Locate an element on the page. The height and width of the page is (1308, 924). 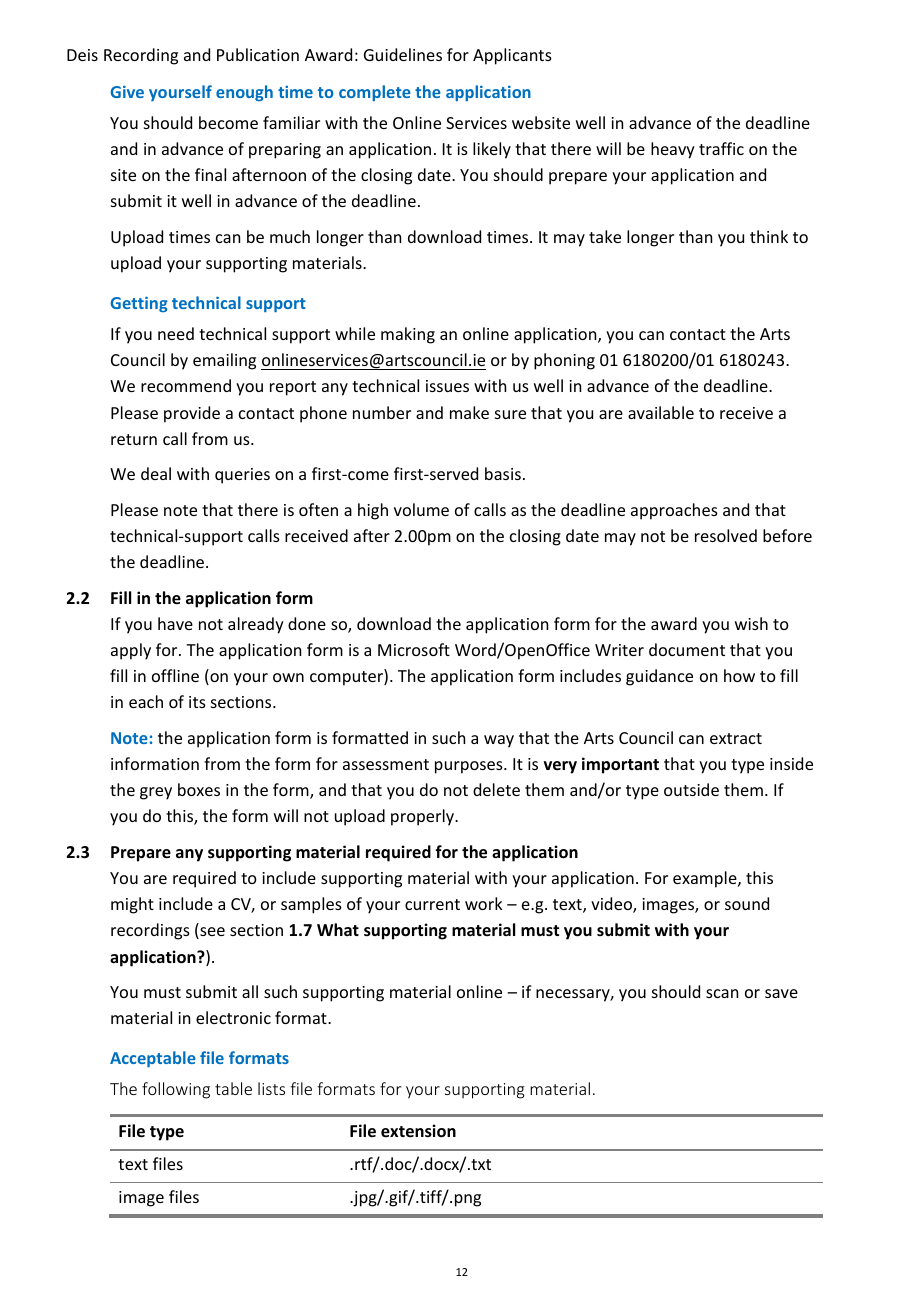
have is located at coordinates (175, 623).
